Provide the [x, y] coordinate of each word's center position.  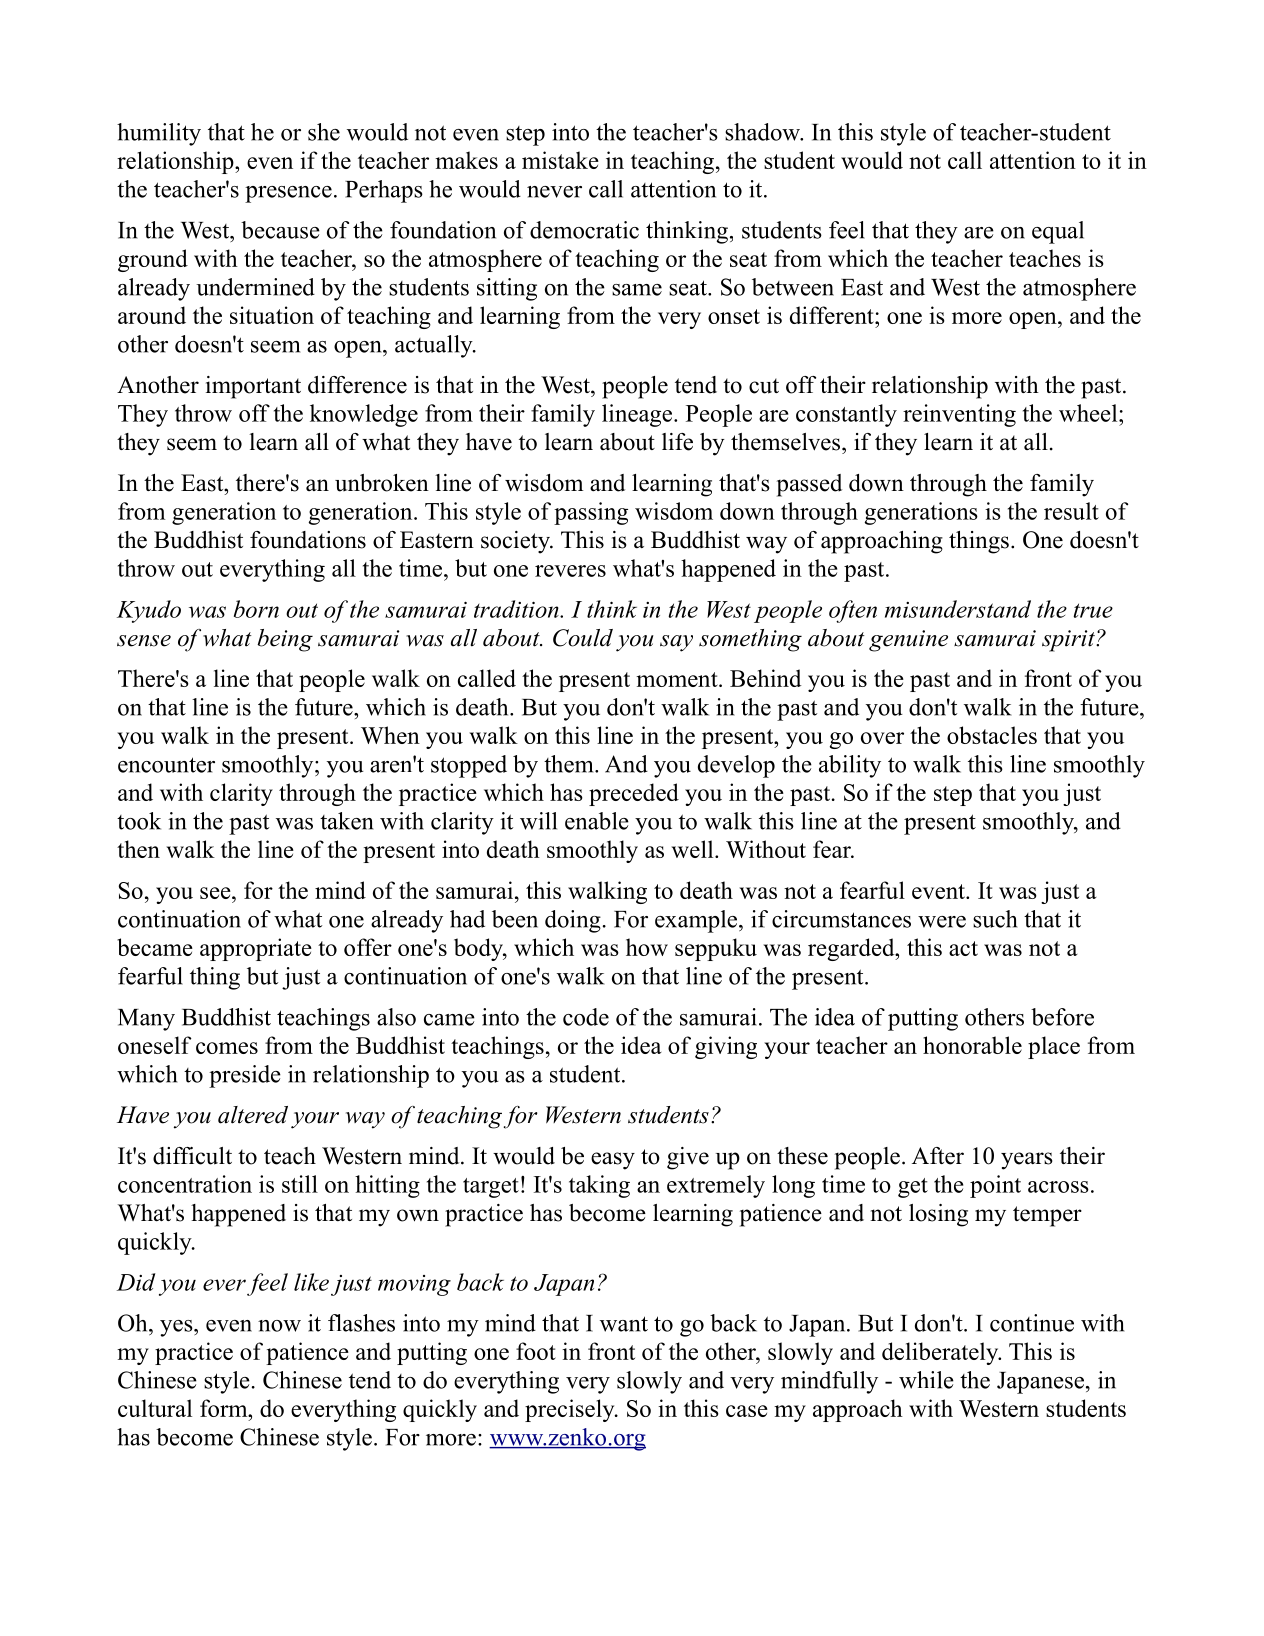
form [225, 1408]
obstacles [992, 735]
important [253, 387]
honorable [972, 1045]
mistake [560, 160]
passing [591, 513]
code [586, 1017]
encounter [166, 765]
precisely [571, 1410]
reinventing [959, 415]
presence [288, 194]
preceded [634, 794]
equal [1058, 232]
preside [245, 1076]
